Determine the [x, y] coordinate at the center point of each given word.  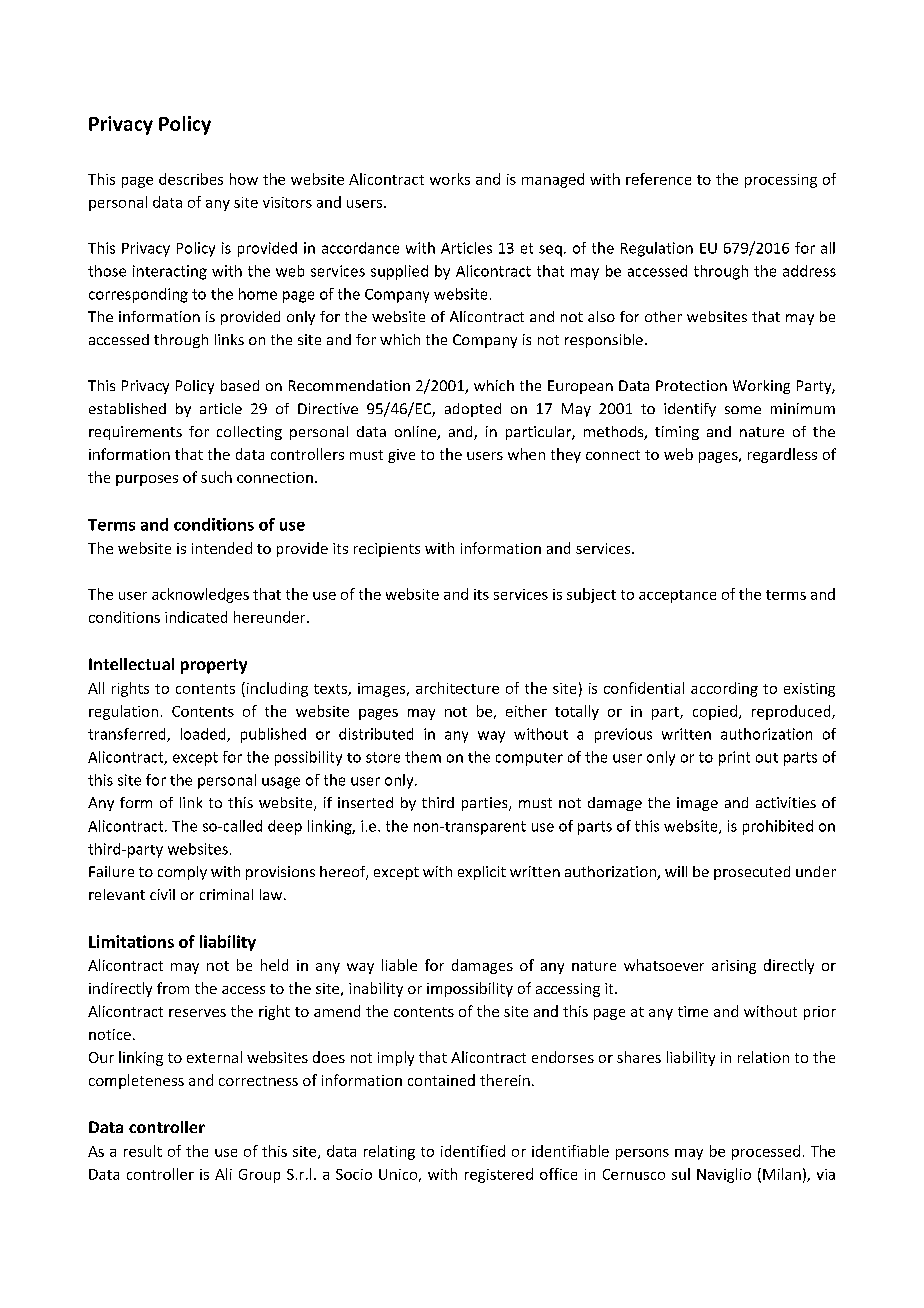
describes [191, 179]
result [143, 1151]
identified [473, 1151]
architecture [457, 688]
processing [781, 181]
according [724, 689]
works [450, 179]
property [214, 666]
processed [766, 1152]
